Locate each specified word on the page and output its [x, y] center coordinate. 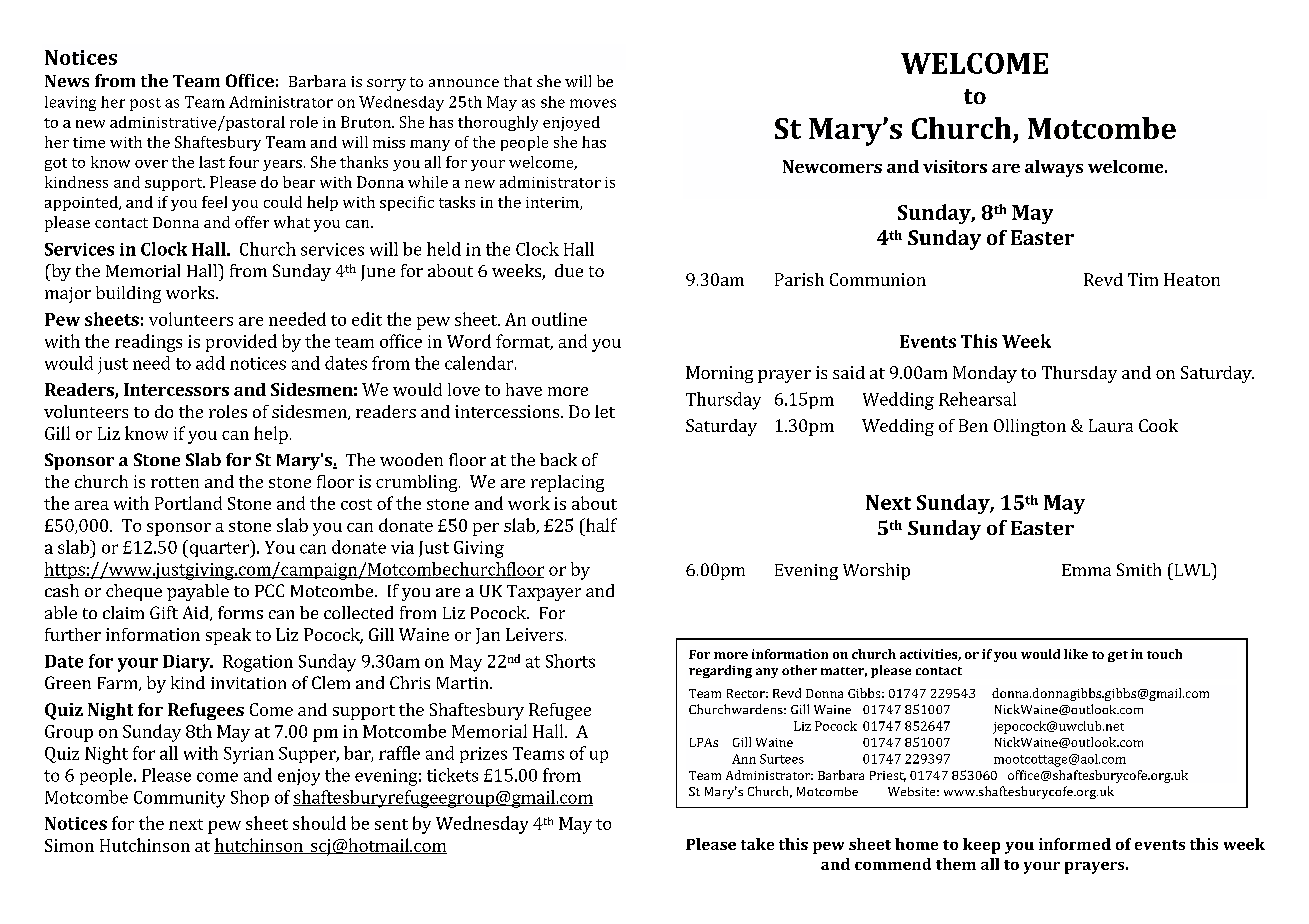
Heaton [1192, 279]
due [569, 270]
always [1054, 168]
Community [179, 799]
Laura [1111, 425]
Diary [187, 663]
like [1076, 654]
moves [593, 103]
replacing [567, 483]
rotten [175, 482]
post [145, 104]
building [128, 294]
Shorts [570, 661]
